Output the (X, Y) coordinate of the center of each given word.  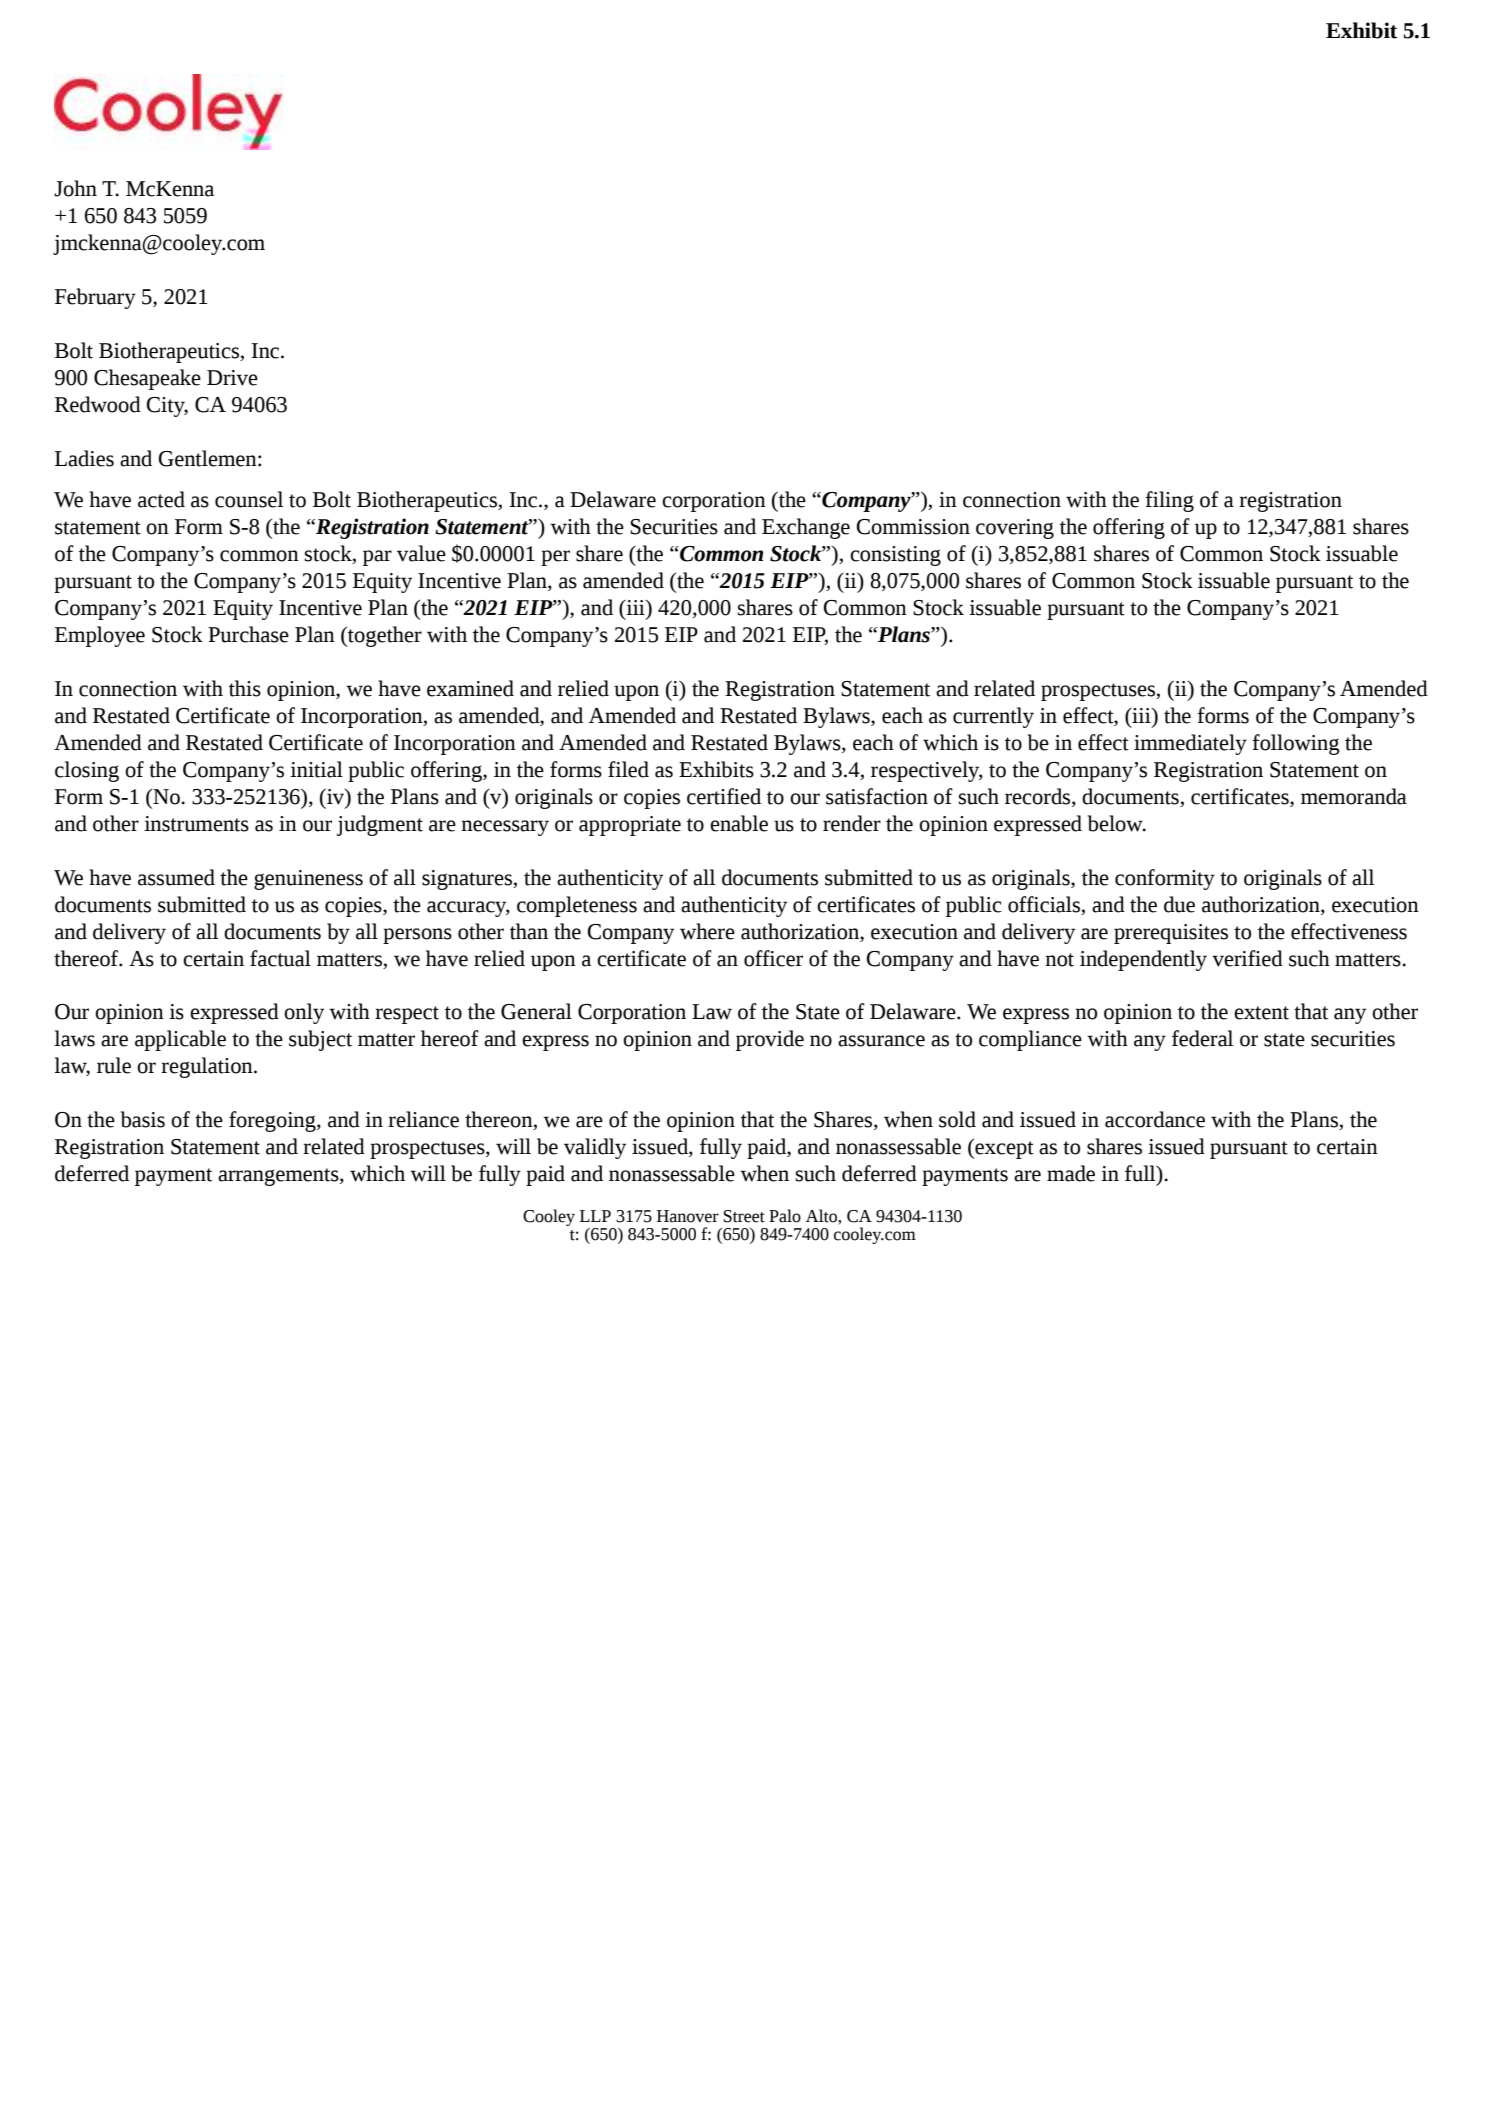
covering (1015, 529)
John (75, 188)
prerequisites (1171, 934)
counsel (249, 499)
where (707, 931)
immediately (1190, 744)
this (245, 688)
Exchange (806, 528)
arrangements (279, 1177)
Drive (232, 378)
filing (1169, 501)
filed (628, 769)
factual (280, 958)
